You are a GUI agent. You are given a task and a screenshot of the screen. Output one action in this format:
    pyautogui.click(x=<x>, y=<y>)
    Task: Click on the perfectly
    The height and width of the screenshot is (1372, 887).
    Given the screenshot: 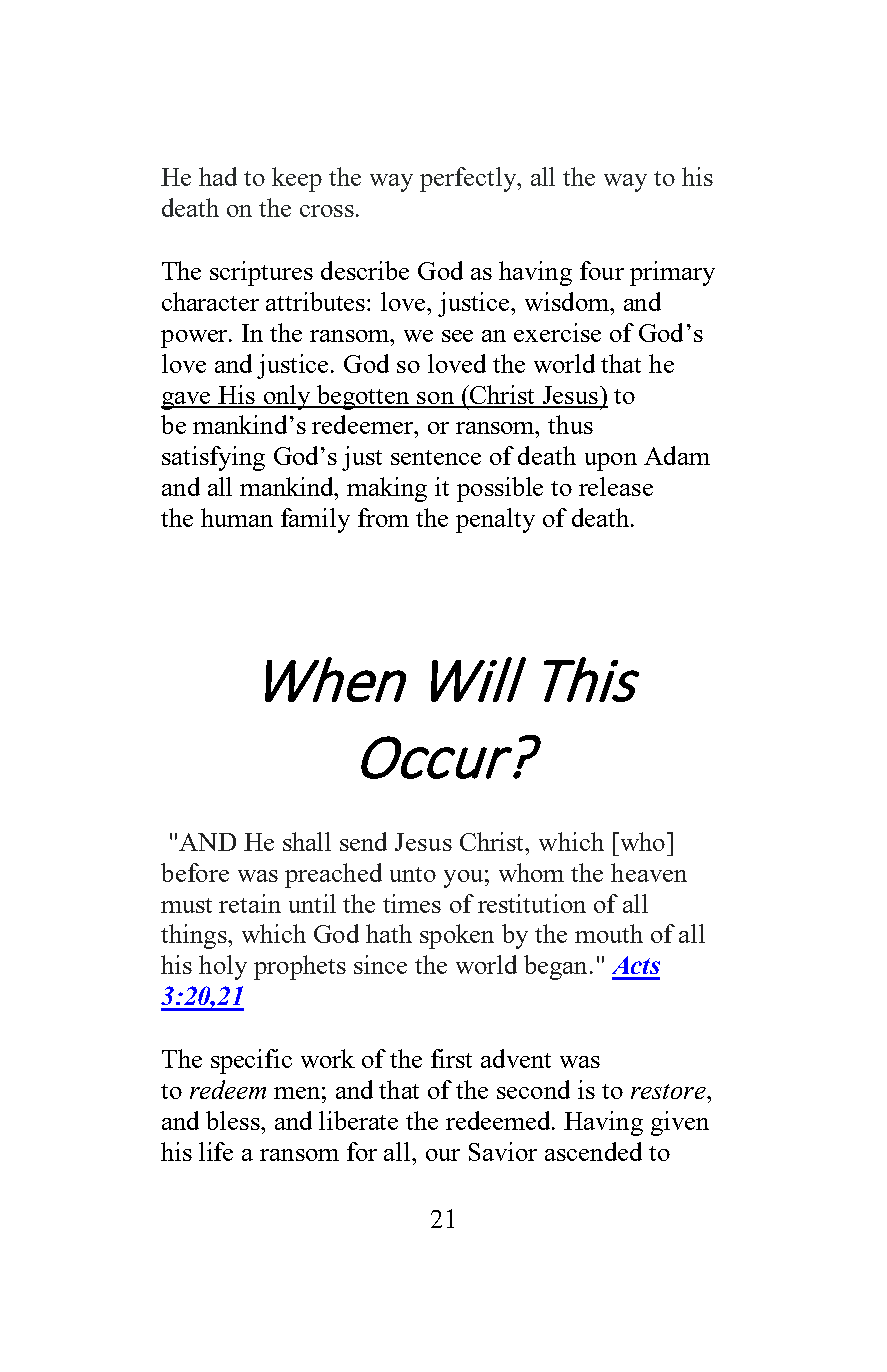 What is the action you would take?
    pyautogui.click(x=469, y=179)
